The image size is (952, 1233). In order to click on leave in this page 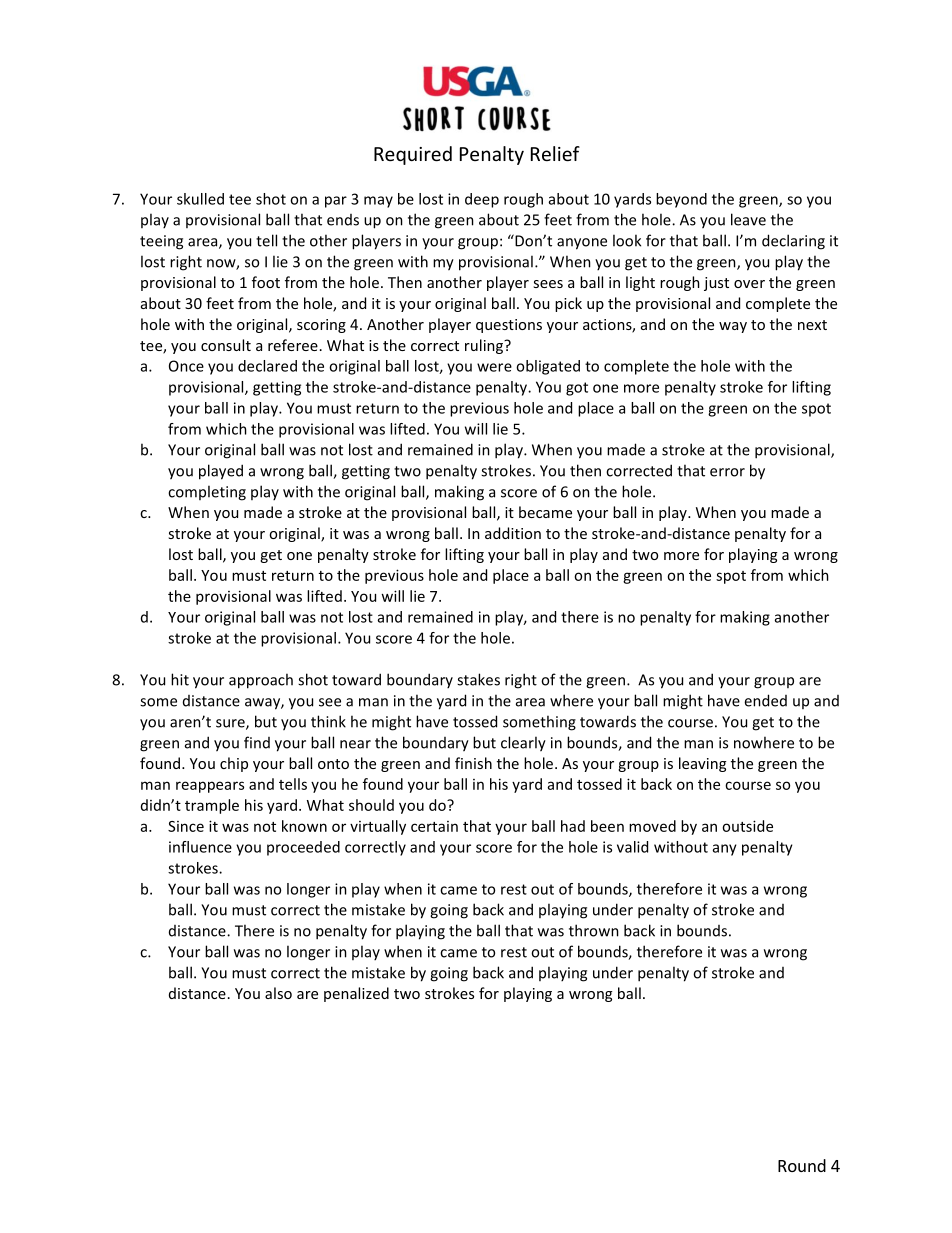, I will do `click(748, 219)`.
